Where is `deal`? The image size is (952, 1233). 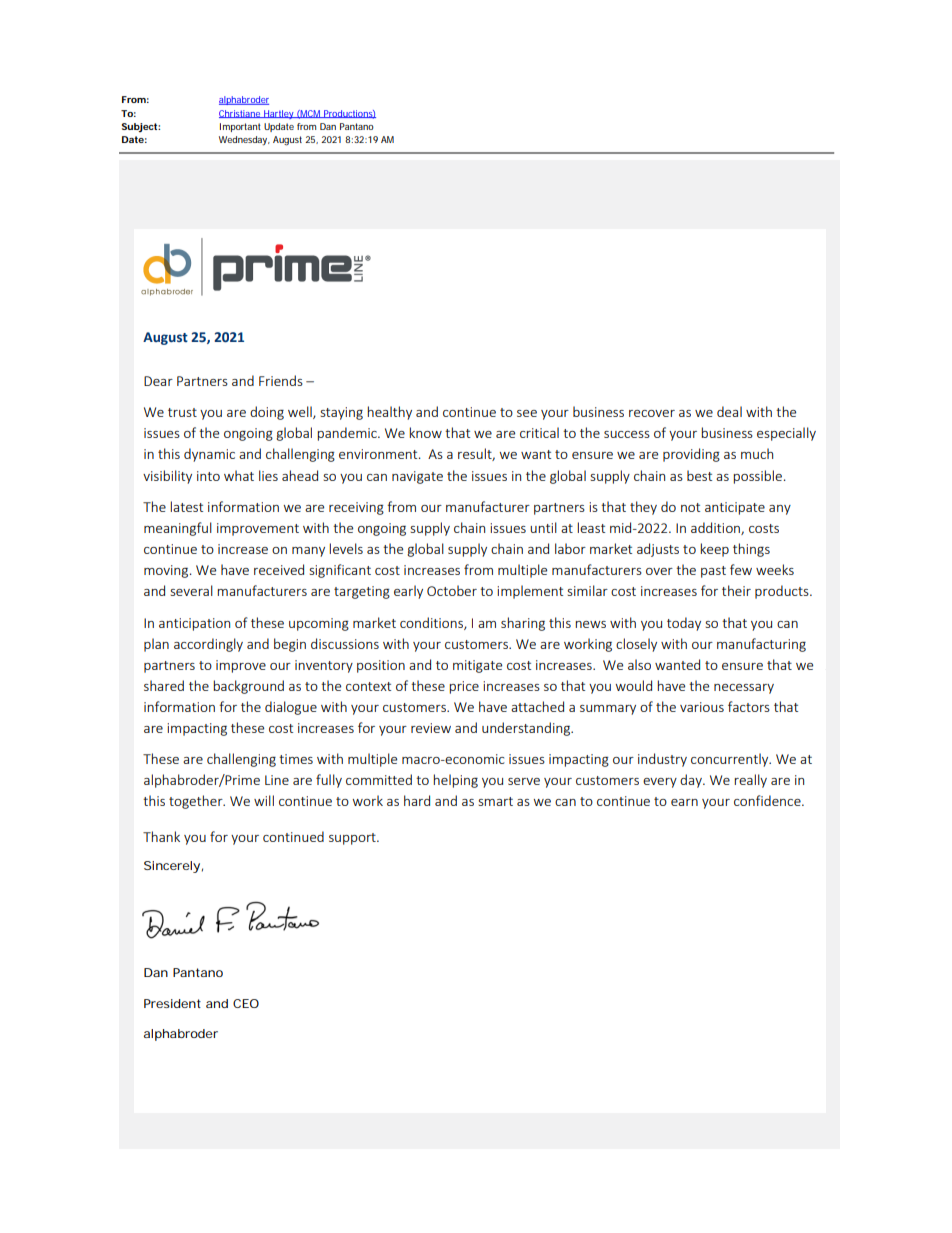
deal is located at coordinates (729, 411).
